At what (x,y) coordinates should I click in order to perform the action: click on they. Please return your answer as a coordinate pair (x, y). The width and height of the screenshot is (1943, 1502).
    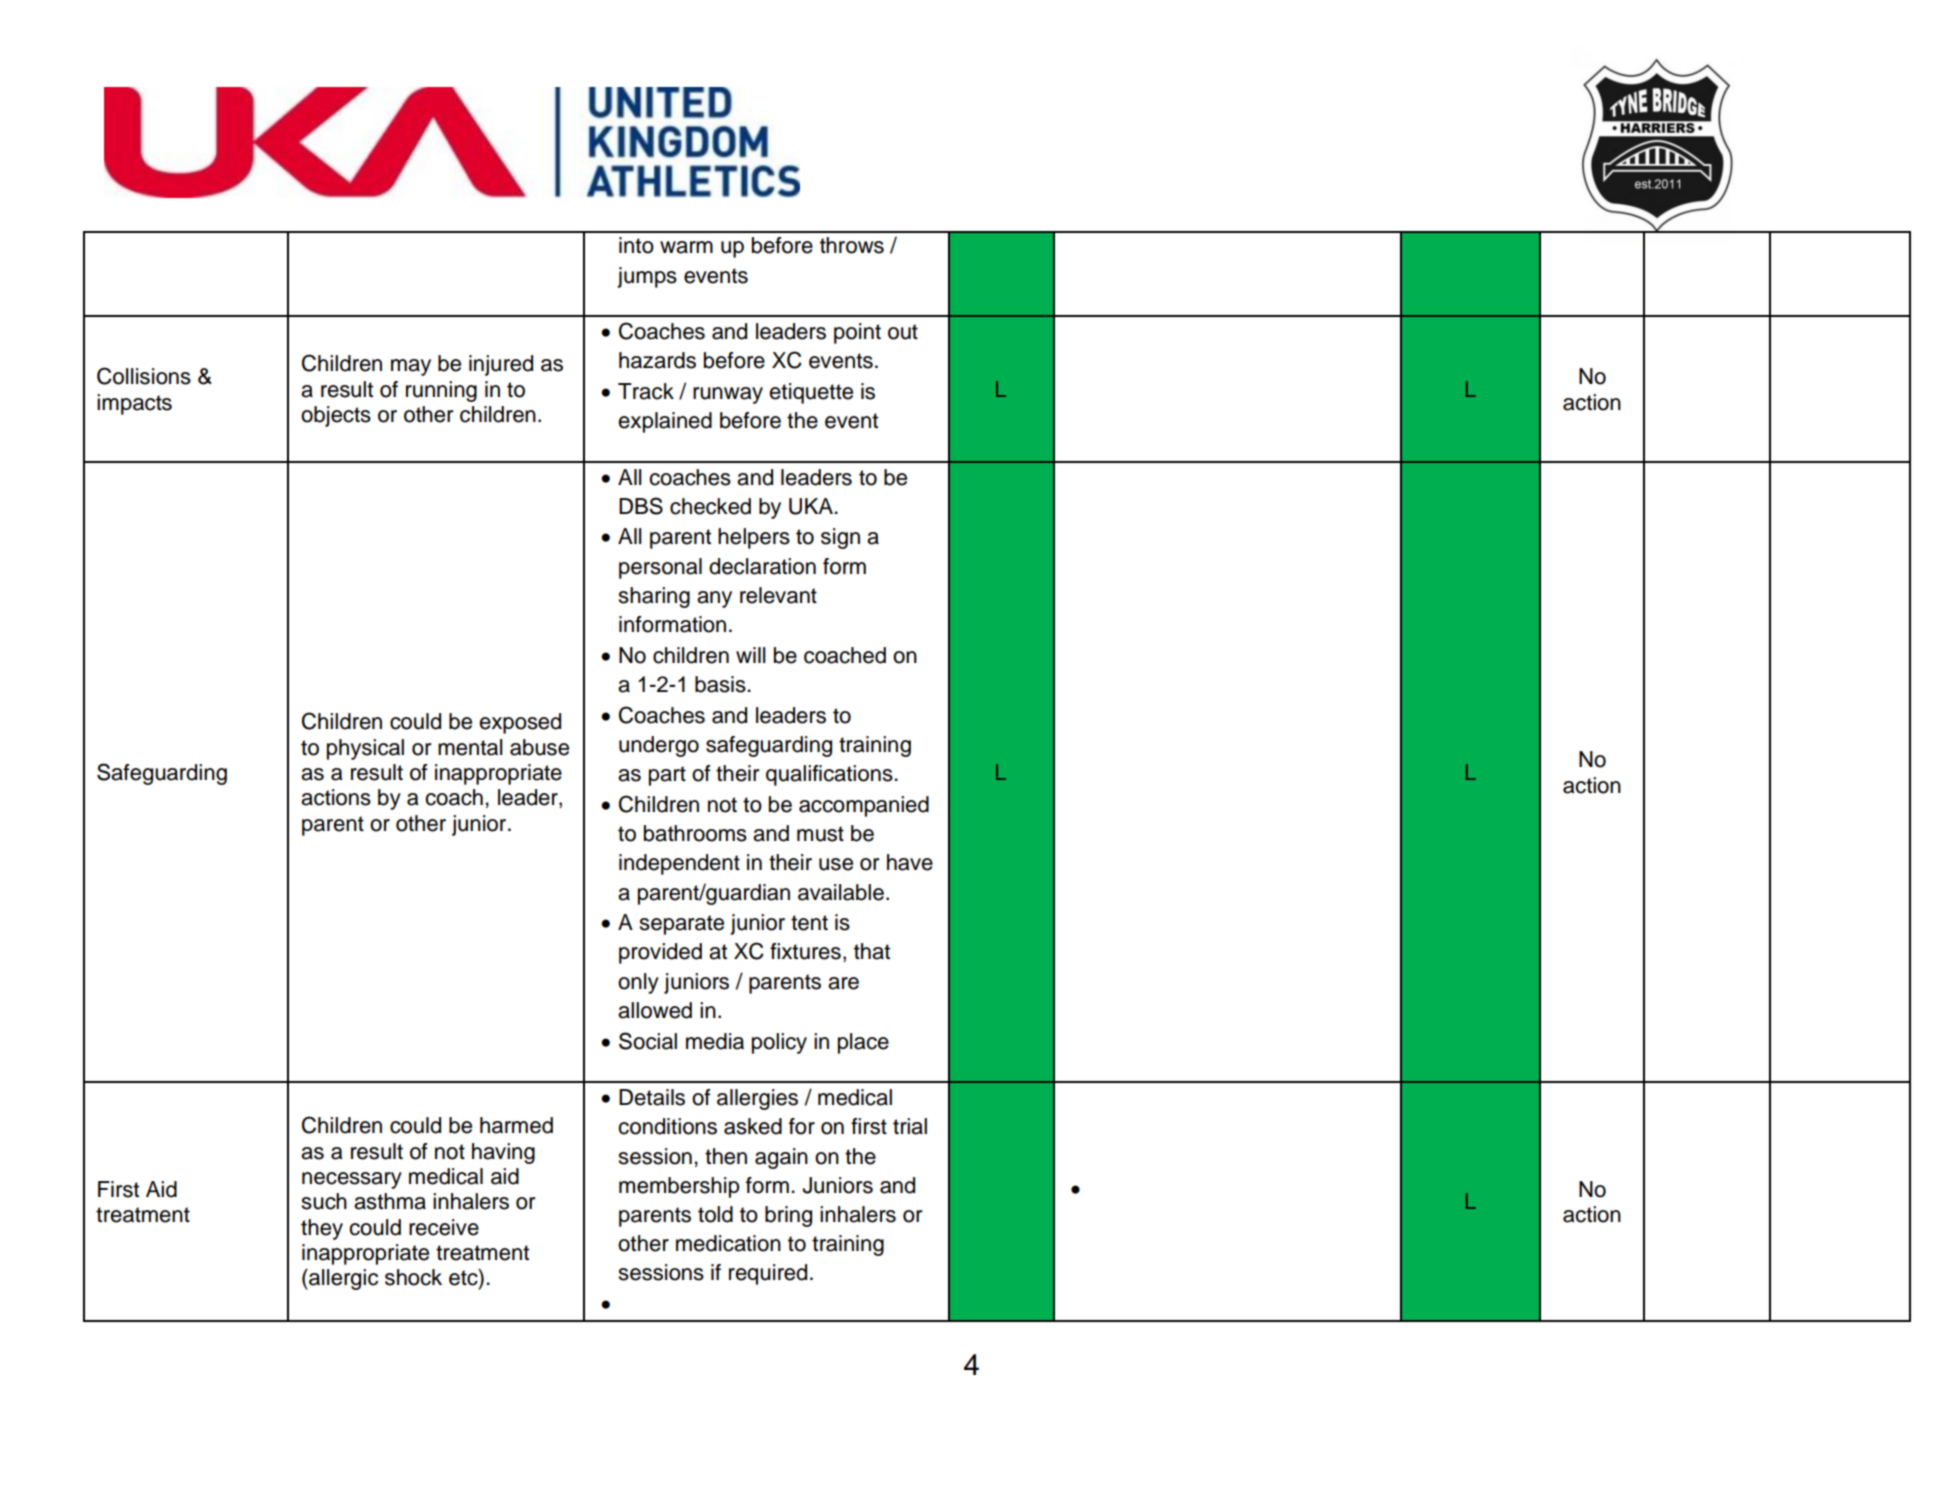
    Looking at the image, I should click on (322, 1229).
